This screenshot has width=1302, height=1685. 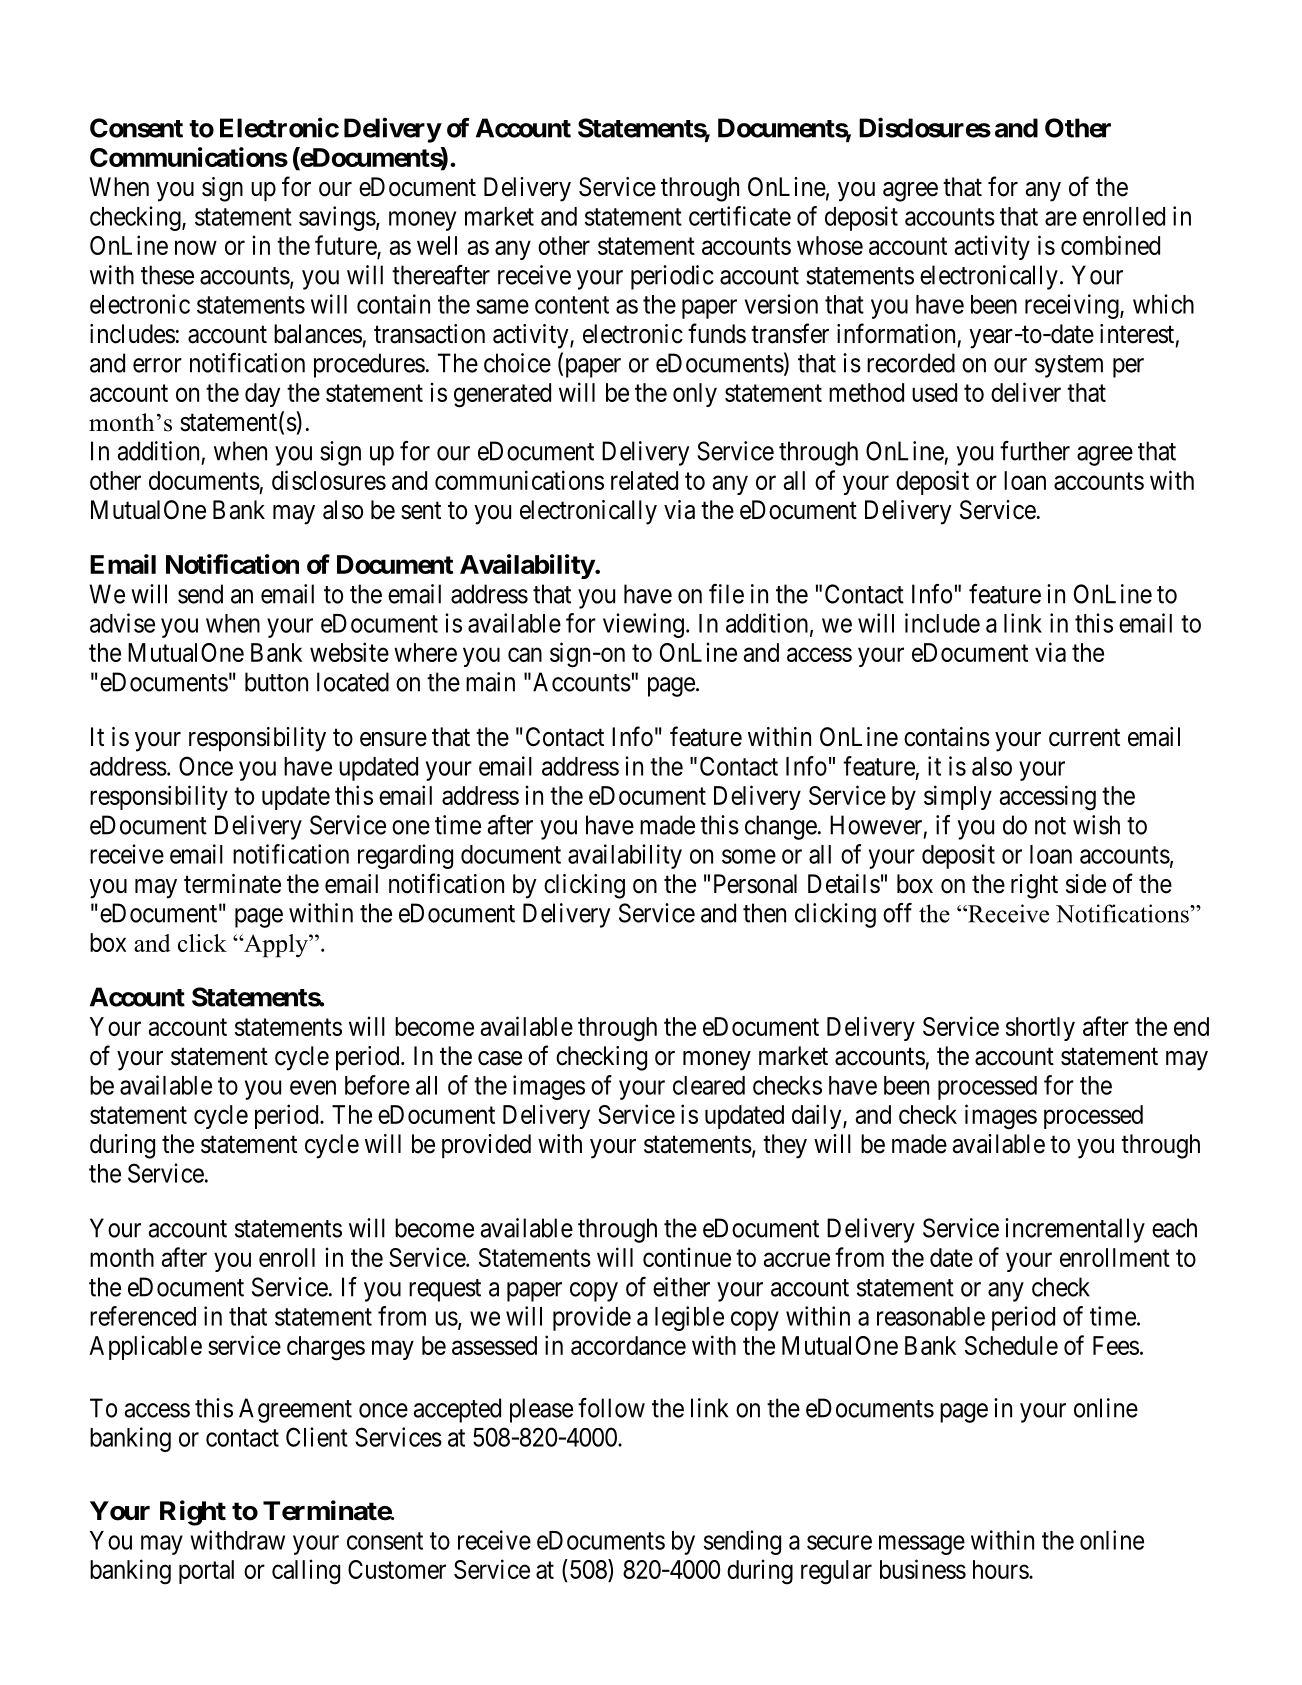 I want to click on portal, so click(x=206, y=1572).
